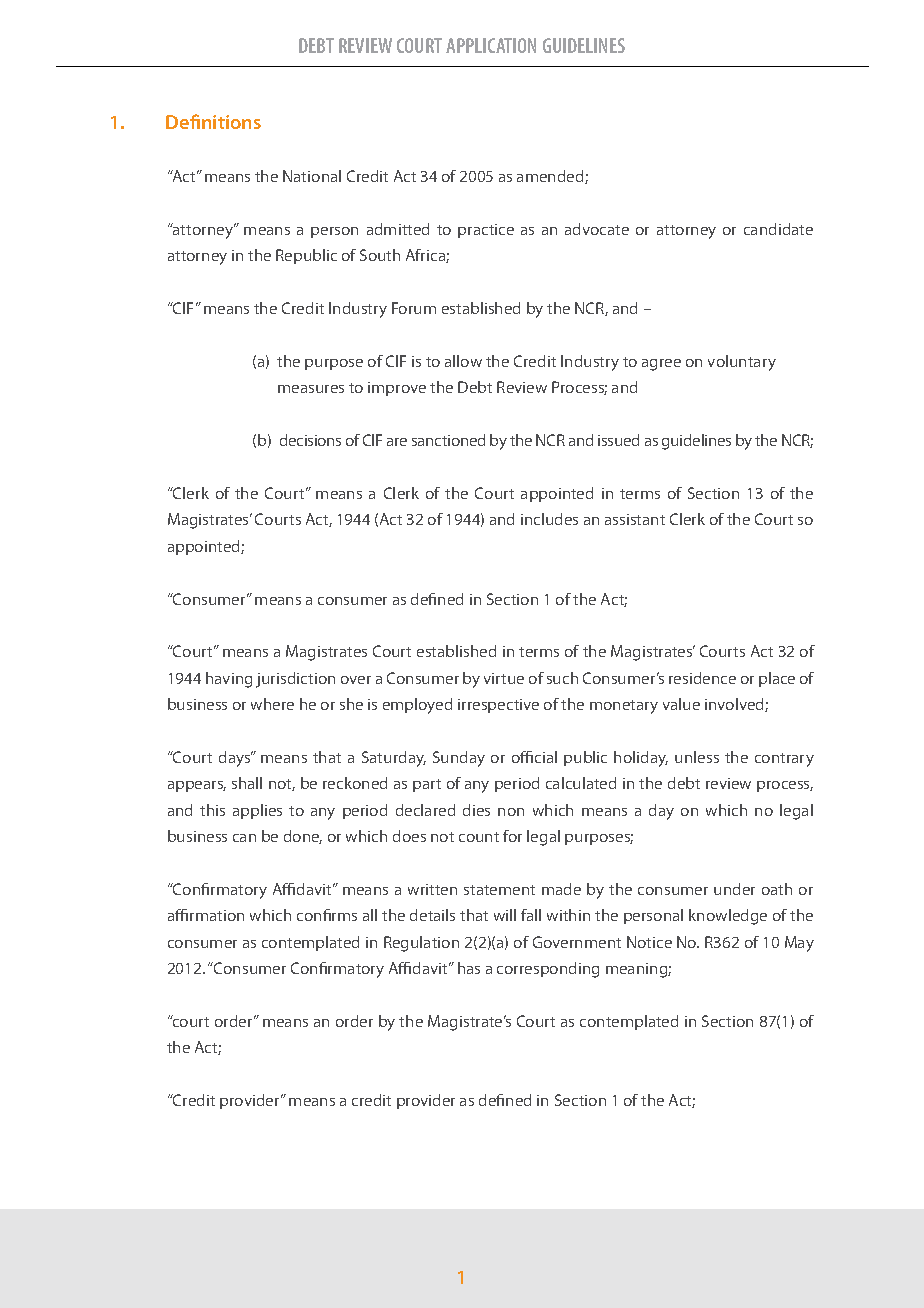  Describe the element at coordinates (272, 704) in the document. I see `where` at that location.
